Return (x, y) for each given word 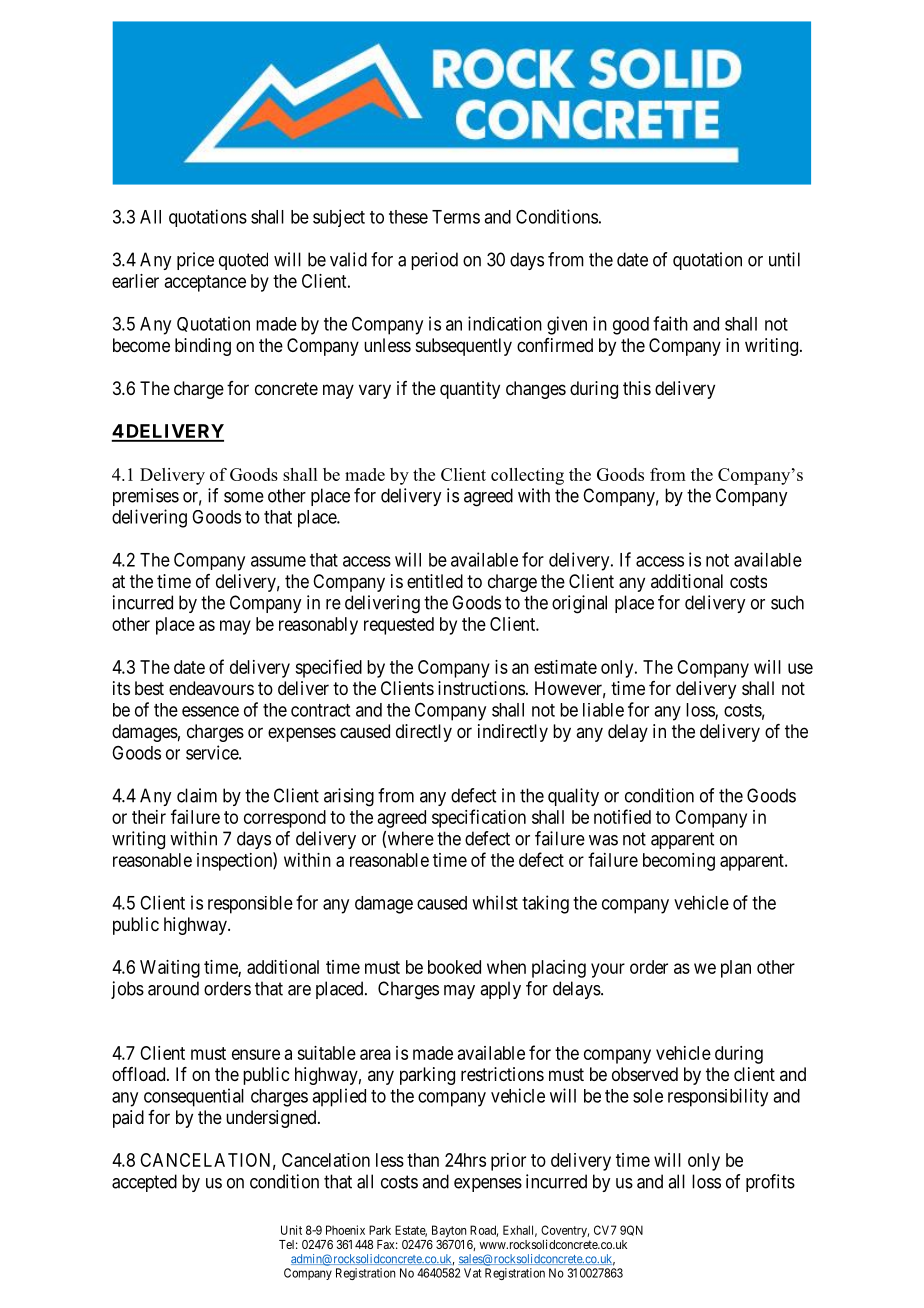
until (784, 259)
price (195, 261)
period (434, 261)
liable (603, 710)
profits (770, 1183)
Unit (291, 1230)
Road (484, 1231)
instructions (481, 688)
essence (210, 711)
